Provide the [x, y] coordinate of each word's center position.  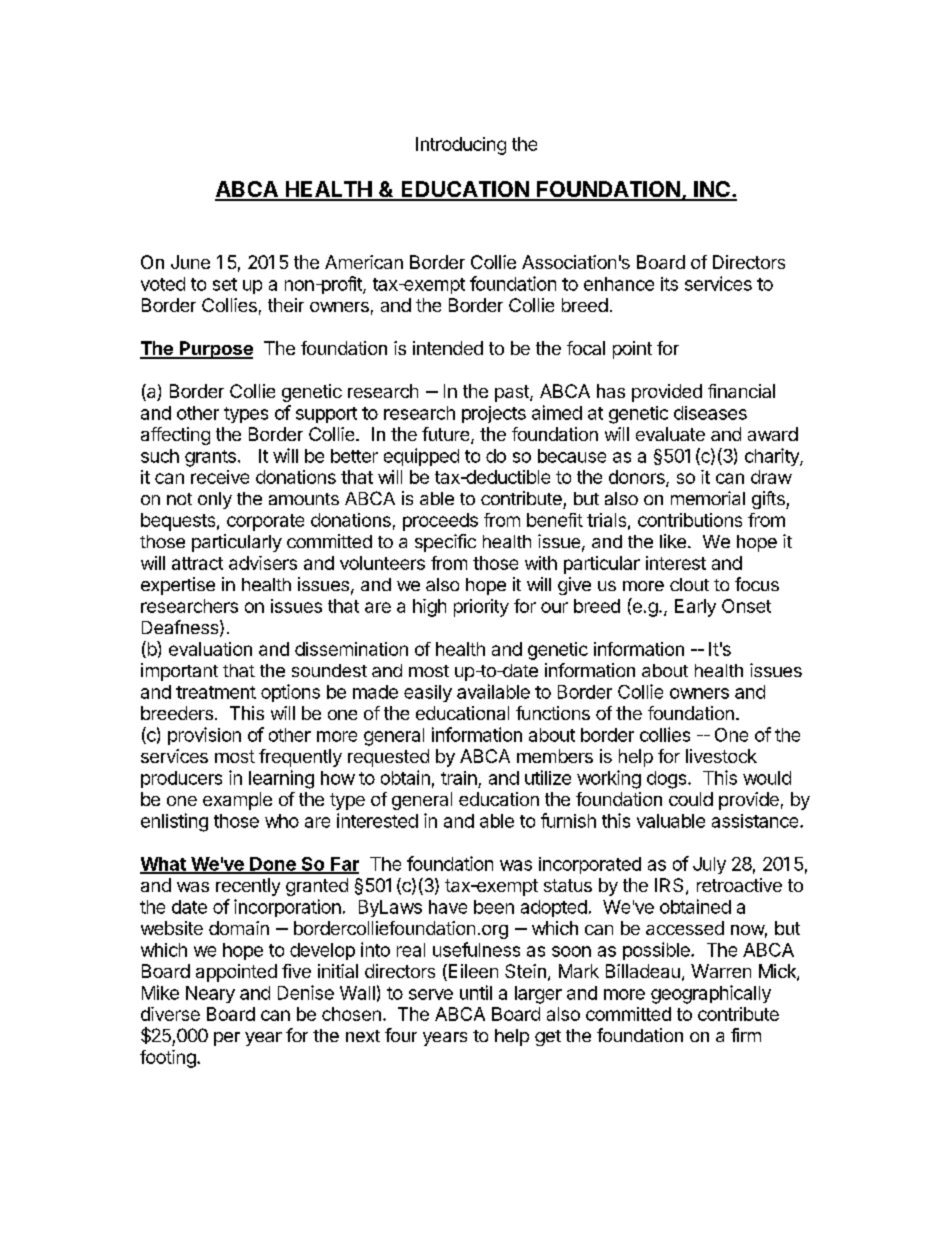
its [669, 284]
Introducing [461, 146]
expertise [178, 586]
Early [695, 608]
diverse [170, 1014]
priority [481, 608]
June [190, 262]
